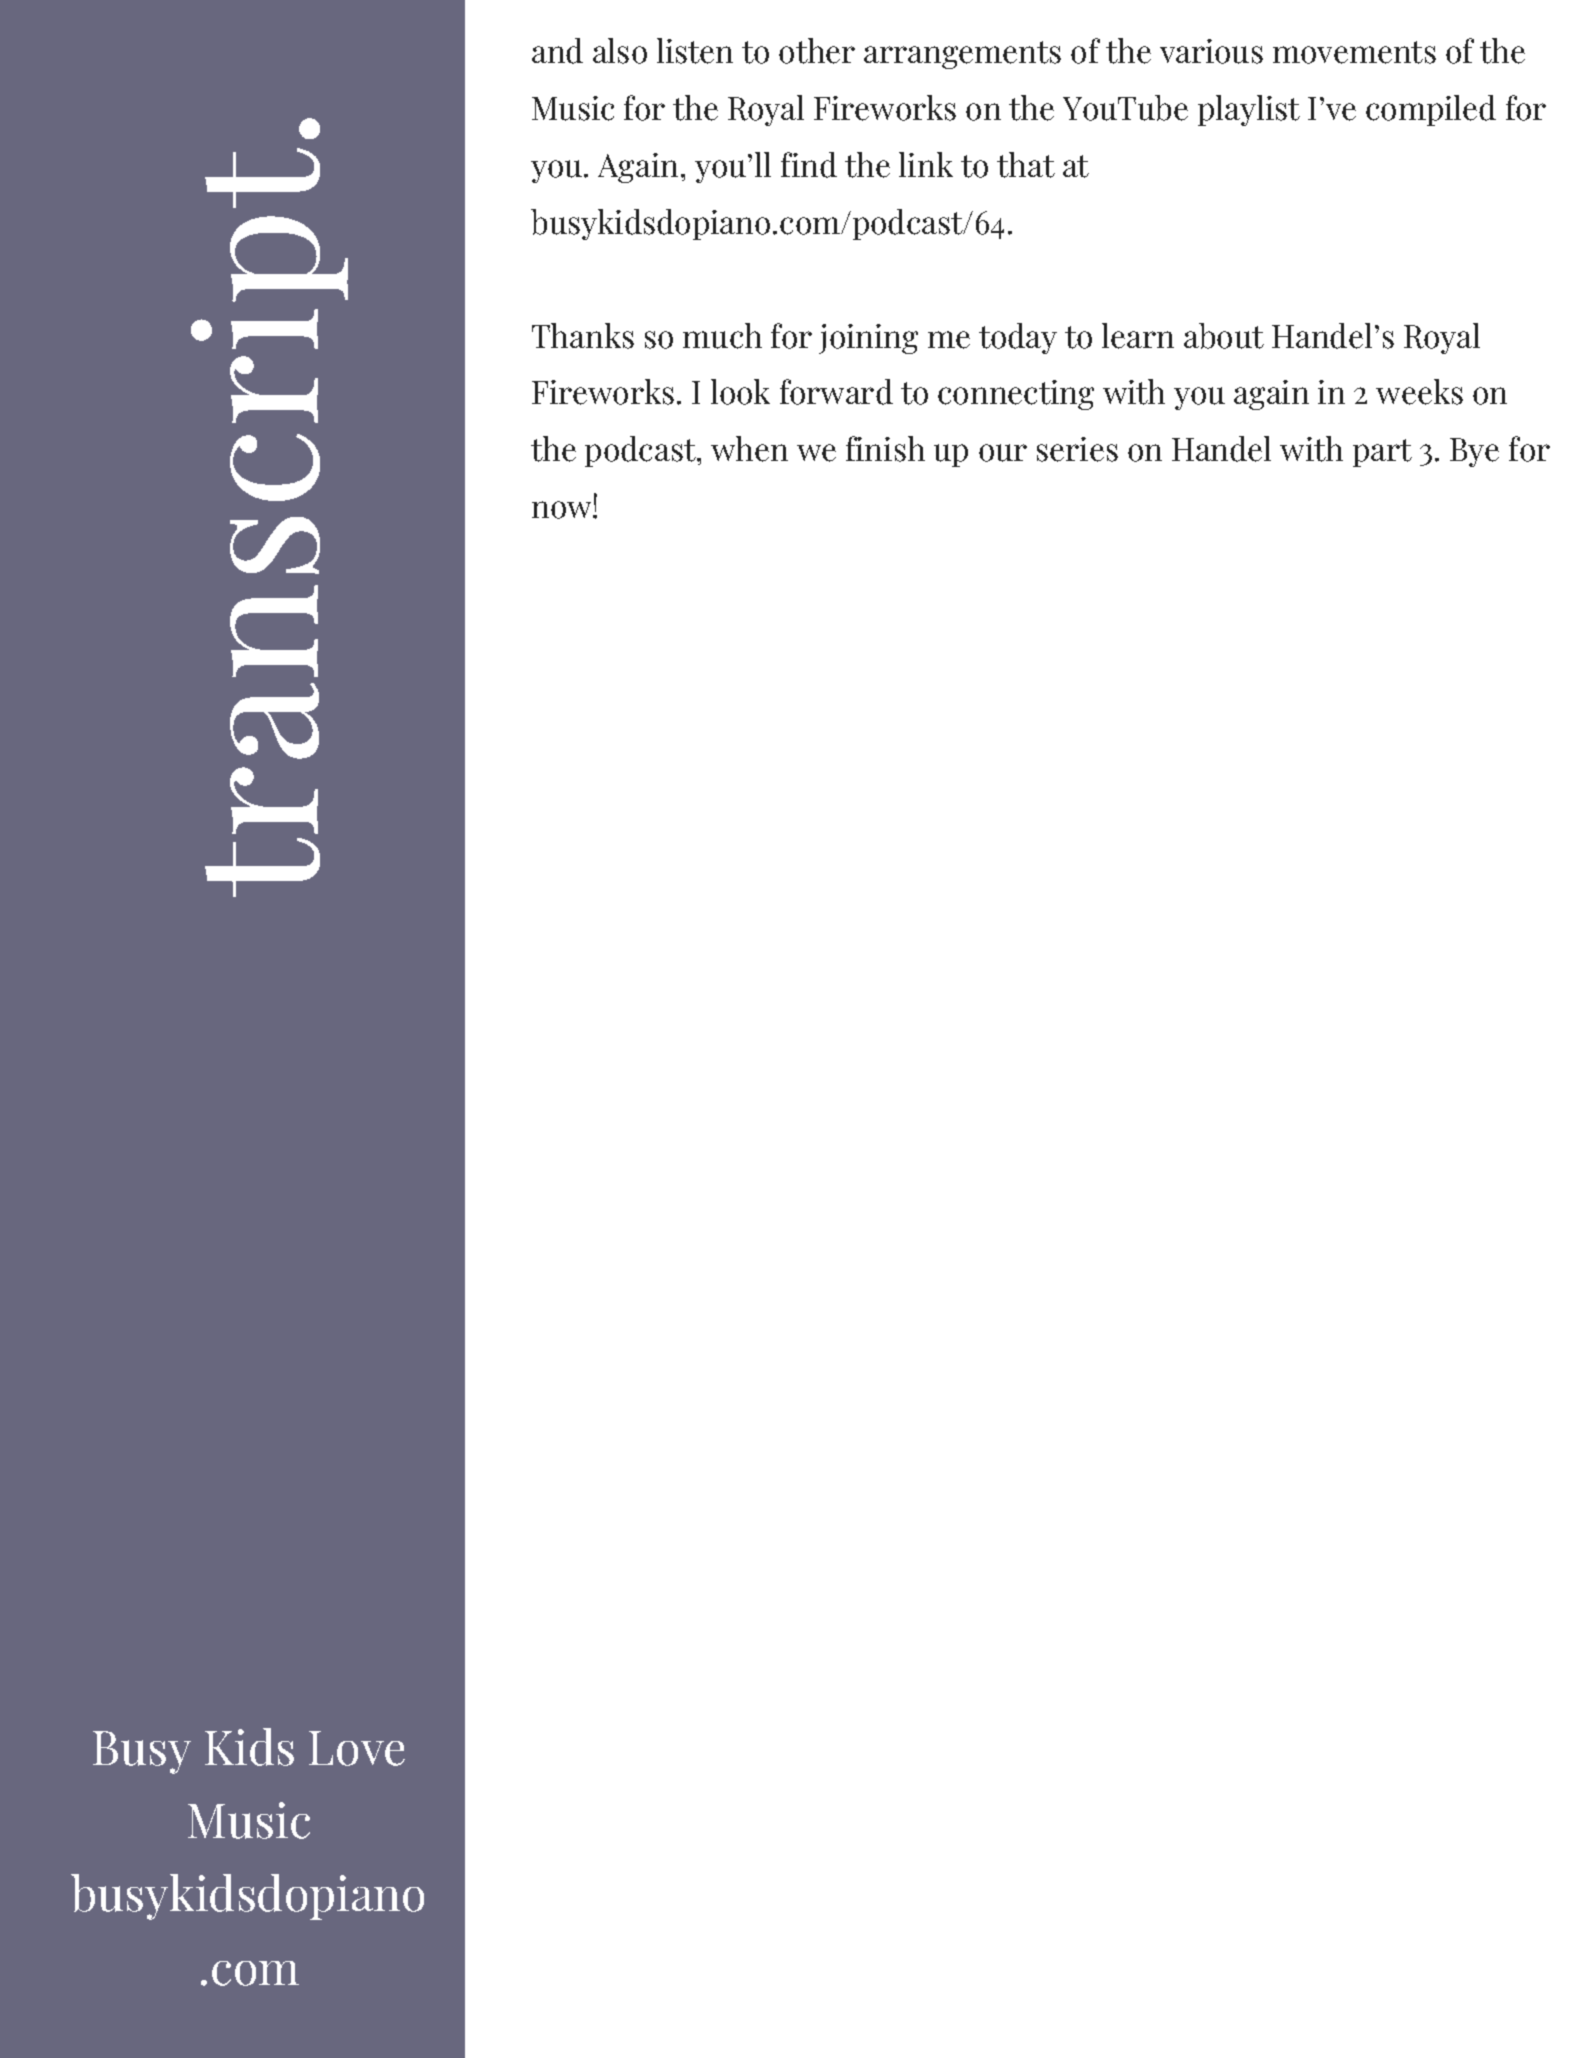 The height and width of the document is (2058, 1591). What do you see at coordinates (962, 55) in the document?
I see `arrangements` at bounding box center [962, 55].
